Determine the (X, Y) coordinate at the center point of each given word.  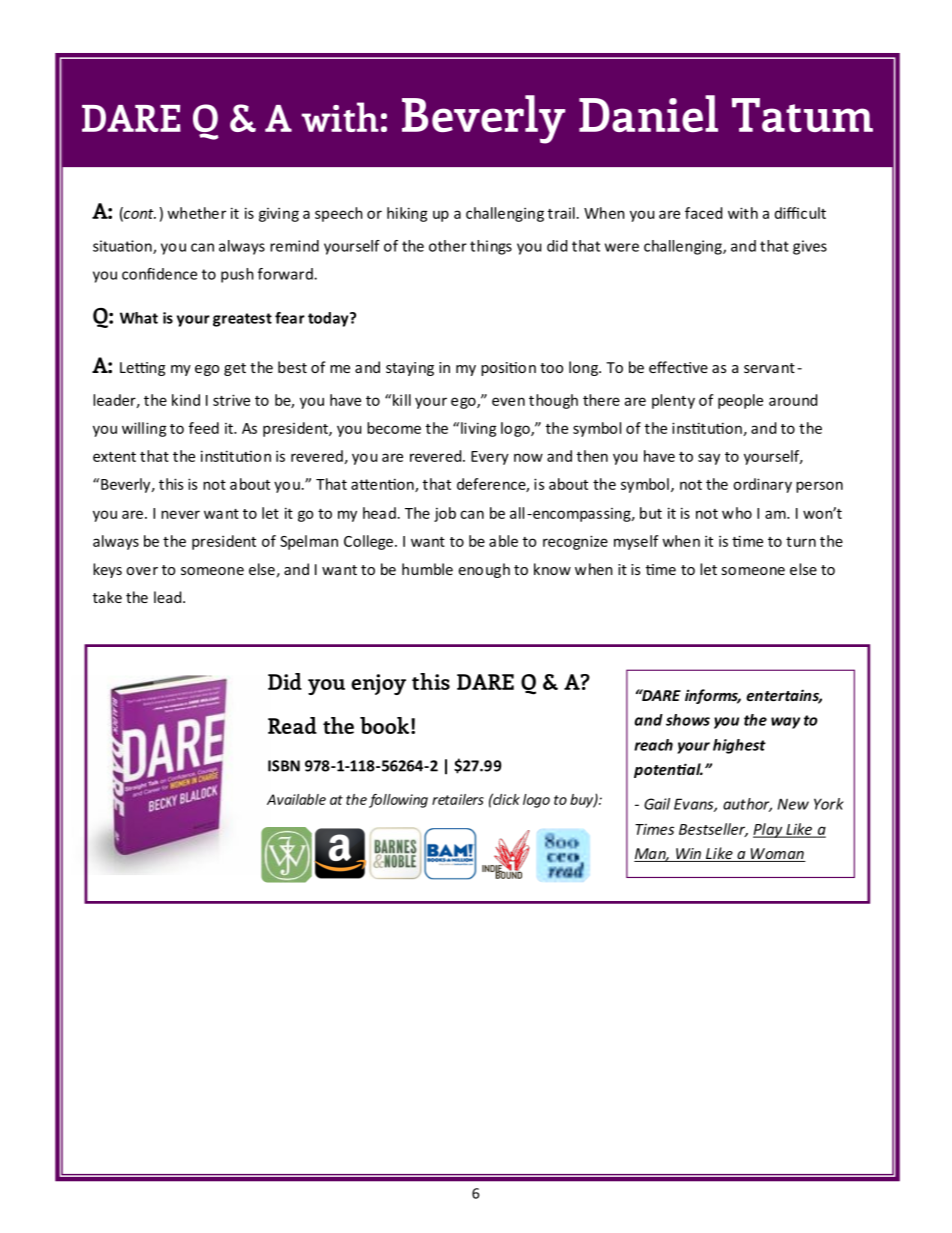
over (142, 571)
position (508, 369)
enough (484, 570)
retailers (458, 799)
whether (196, 213)
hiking (407, 214)
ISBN (284, 766)
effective (678, 367)
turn (801, 542)
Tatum (802, 115)
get (235, 369)
